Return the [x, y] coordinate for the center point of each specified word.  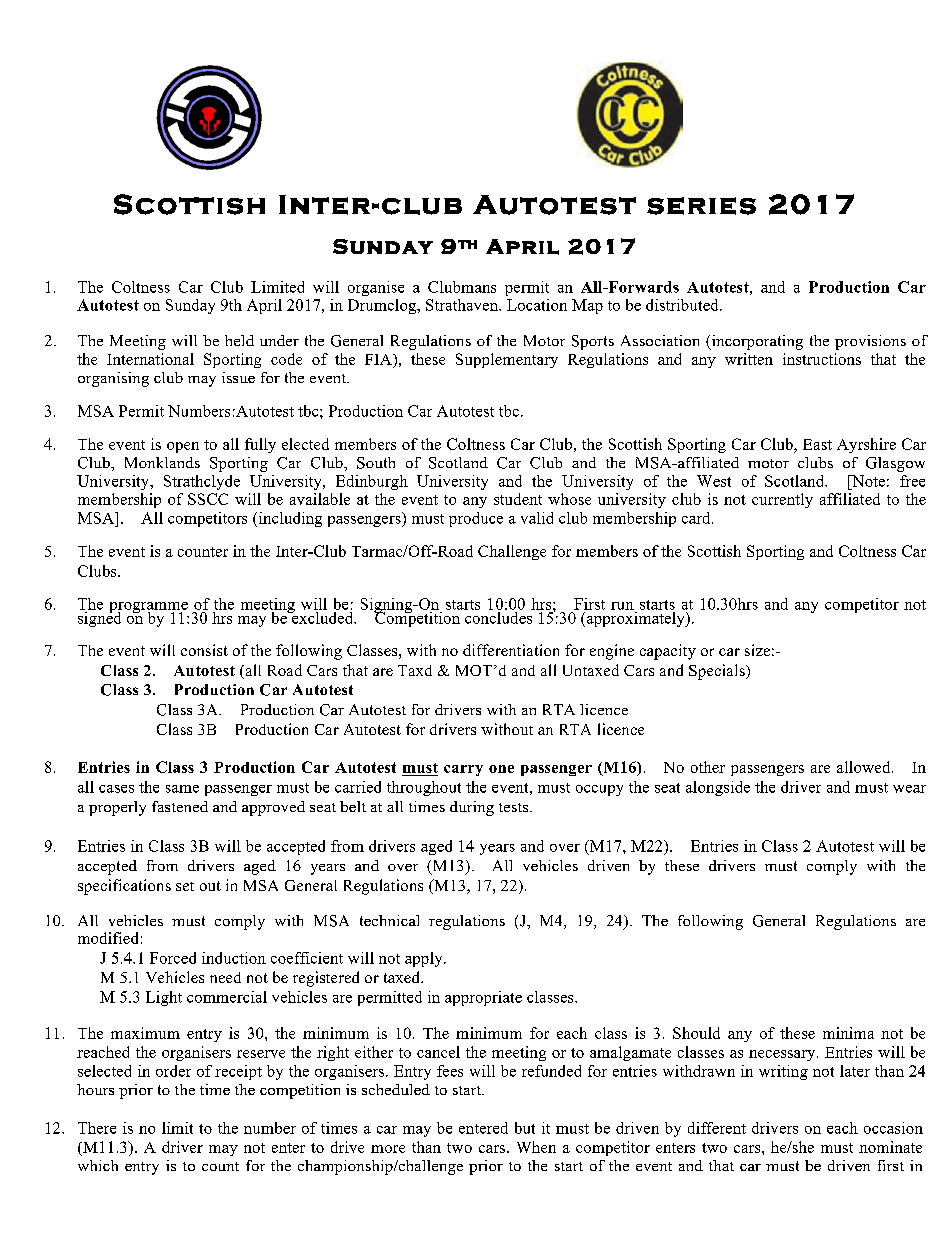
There [97, 1128]
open [183, 447]
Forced [173, 958]
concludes [499, 616]
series [701, 206]
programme [149, 608]
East [817, 444]
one [501, 769]
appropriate [483, 998]
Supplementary [507, 360]
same [182, 789]
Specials [718, 672]
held [239, 340]
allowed [865, 767]
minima [848, 1033]
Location [537, 305]
